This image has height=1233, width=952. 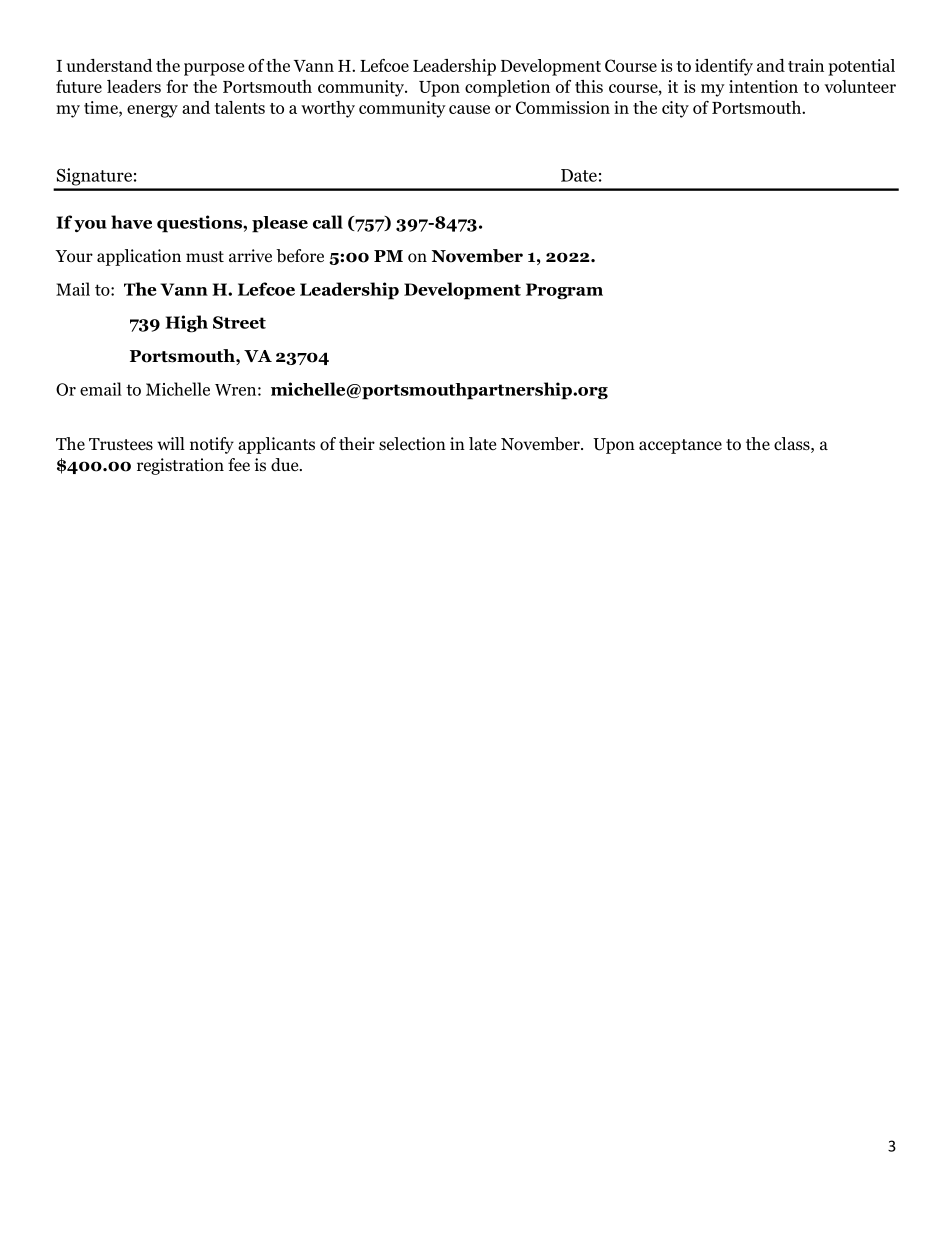 I want to click on will, so click(x=171, y=443).
